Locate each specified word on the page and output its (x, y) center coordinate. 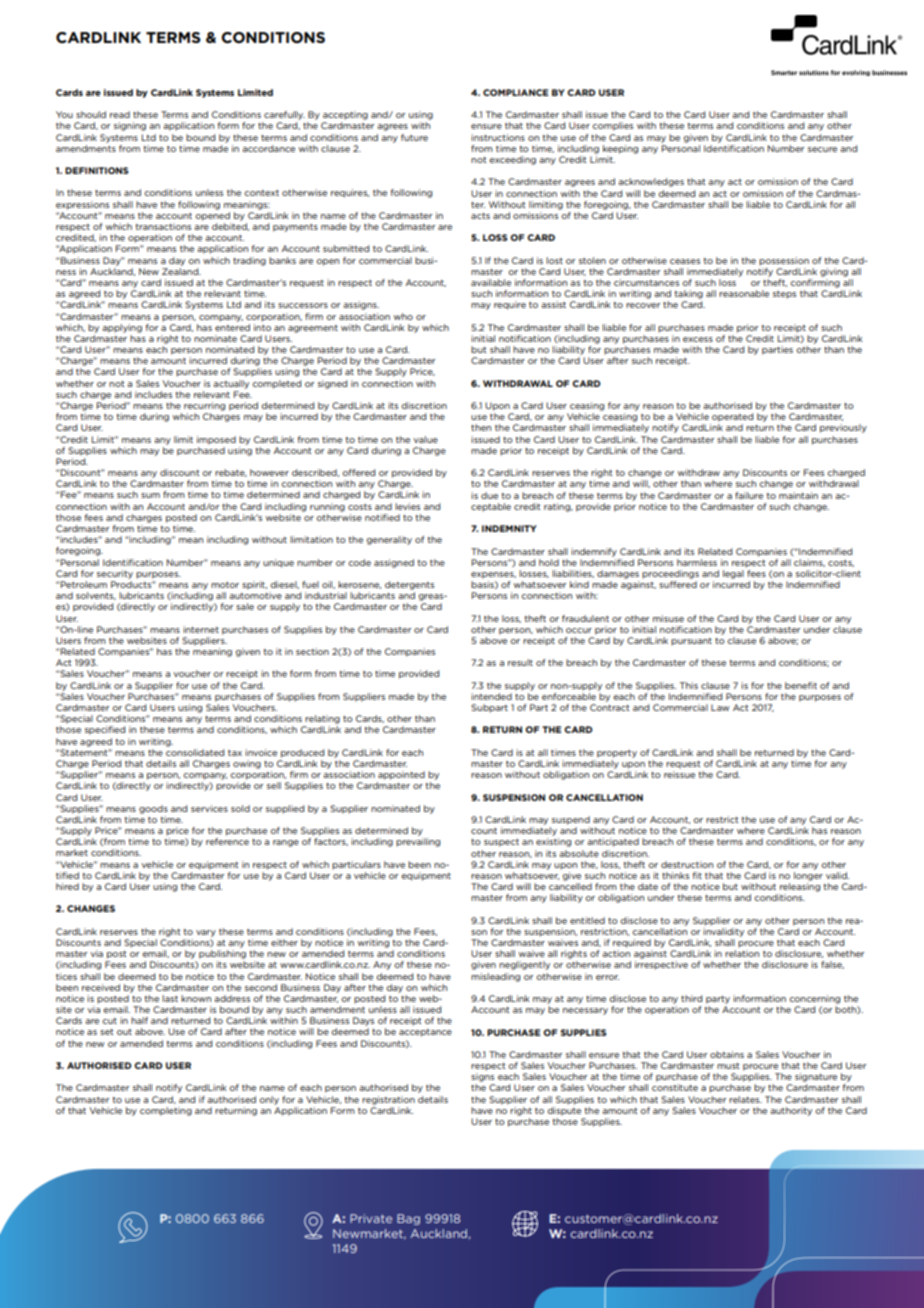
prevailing (418, 842)
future (414, 137)
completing (166, 1111)
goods (153, 809)
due (489, 495)
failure (749, 495)
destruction (687, 864)
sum (150, 495)
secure (822, 149)
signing (130, 126)
